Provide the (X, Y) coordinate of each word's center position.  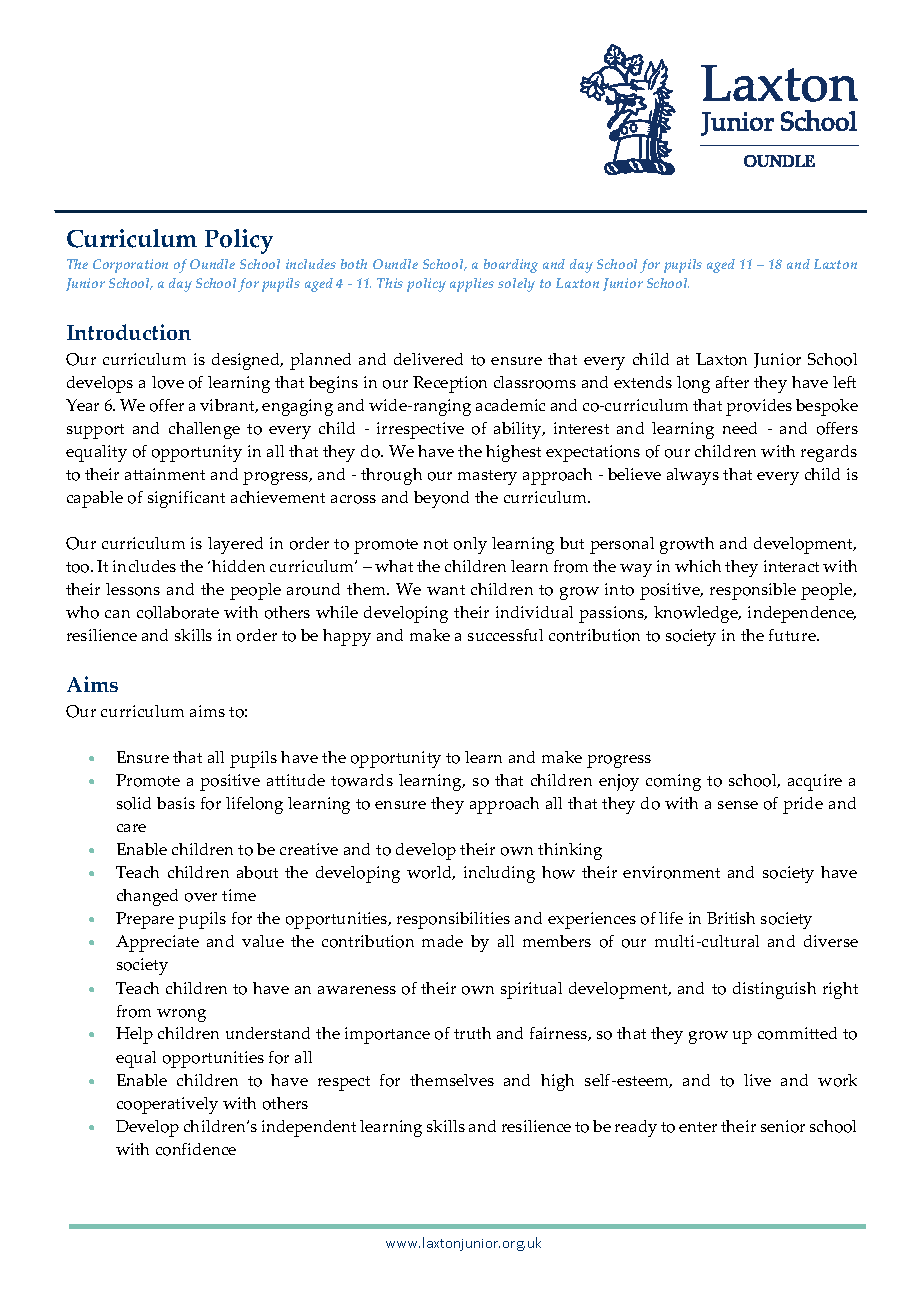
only (470, 545)
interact (791, 566)
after (732, 382)
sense (738, 805)
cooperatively (167, 1105)
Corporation (130, 266)
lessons (133, 589)
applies (472, 285)
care (131, 828)
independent (309, 1128)
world (431, 873)
